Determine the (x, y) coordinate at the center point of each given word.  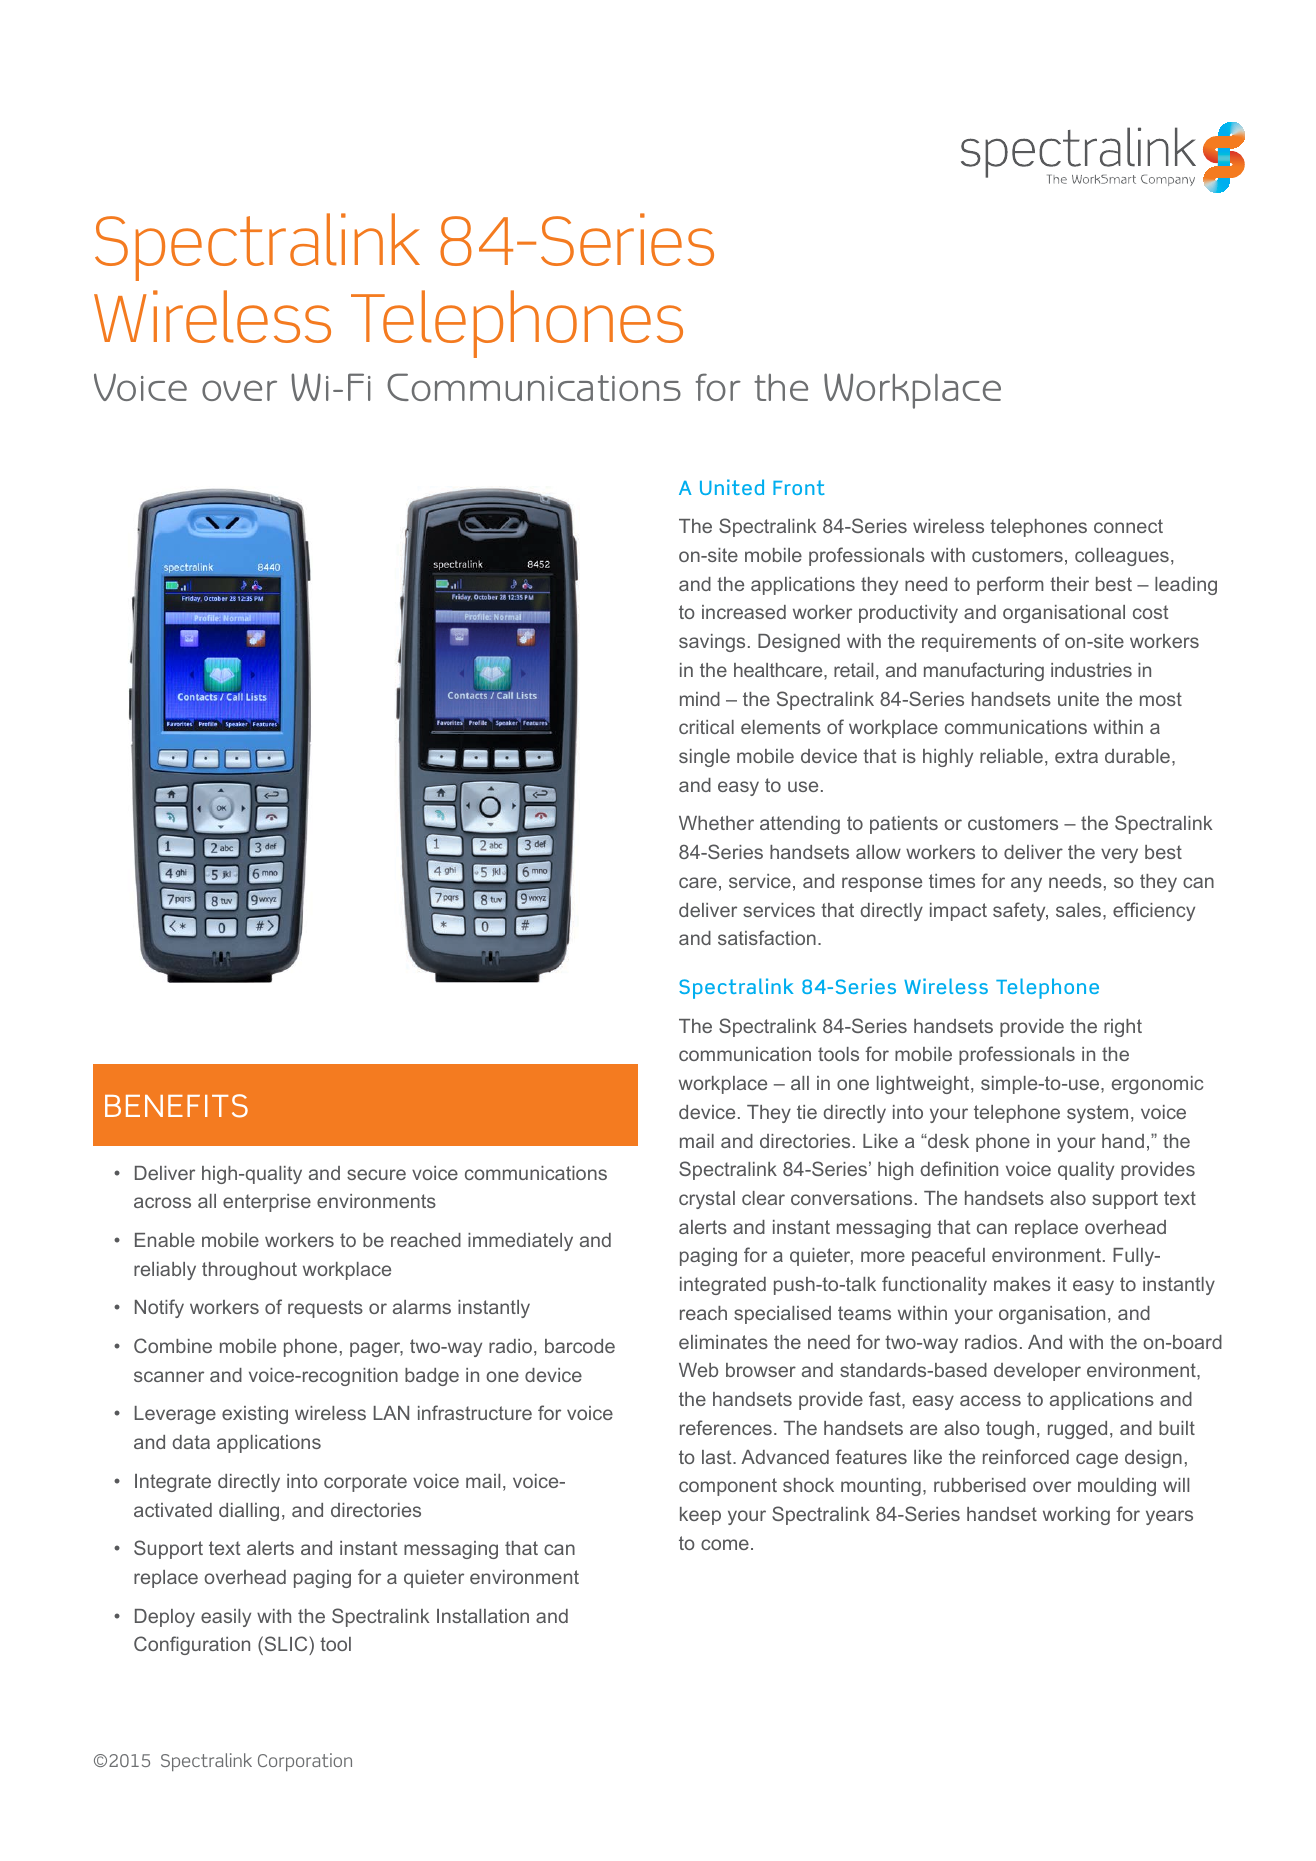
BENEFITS (176, 1106)
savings (712, 643)
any (1026, 884)
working (1076, 1516)
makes (1022, 1284)
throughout (249, 1271)
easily (226, 1618)
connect (1128, 526)
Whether (716, 823)
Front (798, 487)
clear (763, 1198)
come (725, 1544)
